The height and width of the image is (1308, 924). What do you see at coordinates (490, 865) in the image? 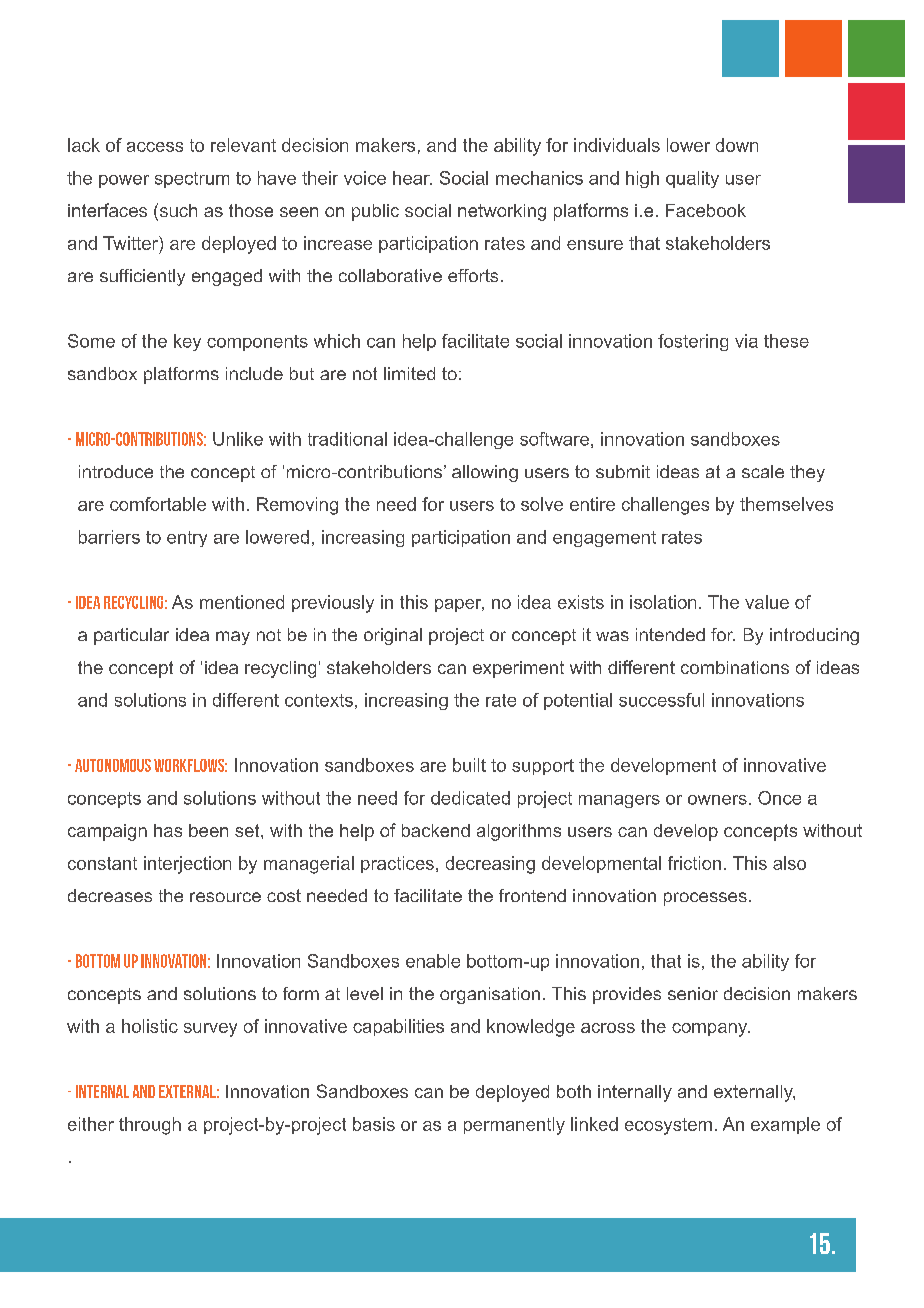
I see `decreasing` at bounding box center [490, 865].
